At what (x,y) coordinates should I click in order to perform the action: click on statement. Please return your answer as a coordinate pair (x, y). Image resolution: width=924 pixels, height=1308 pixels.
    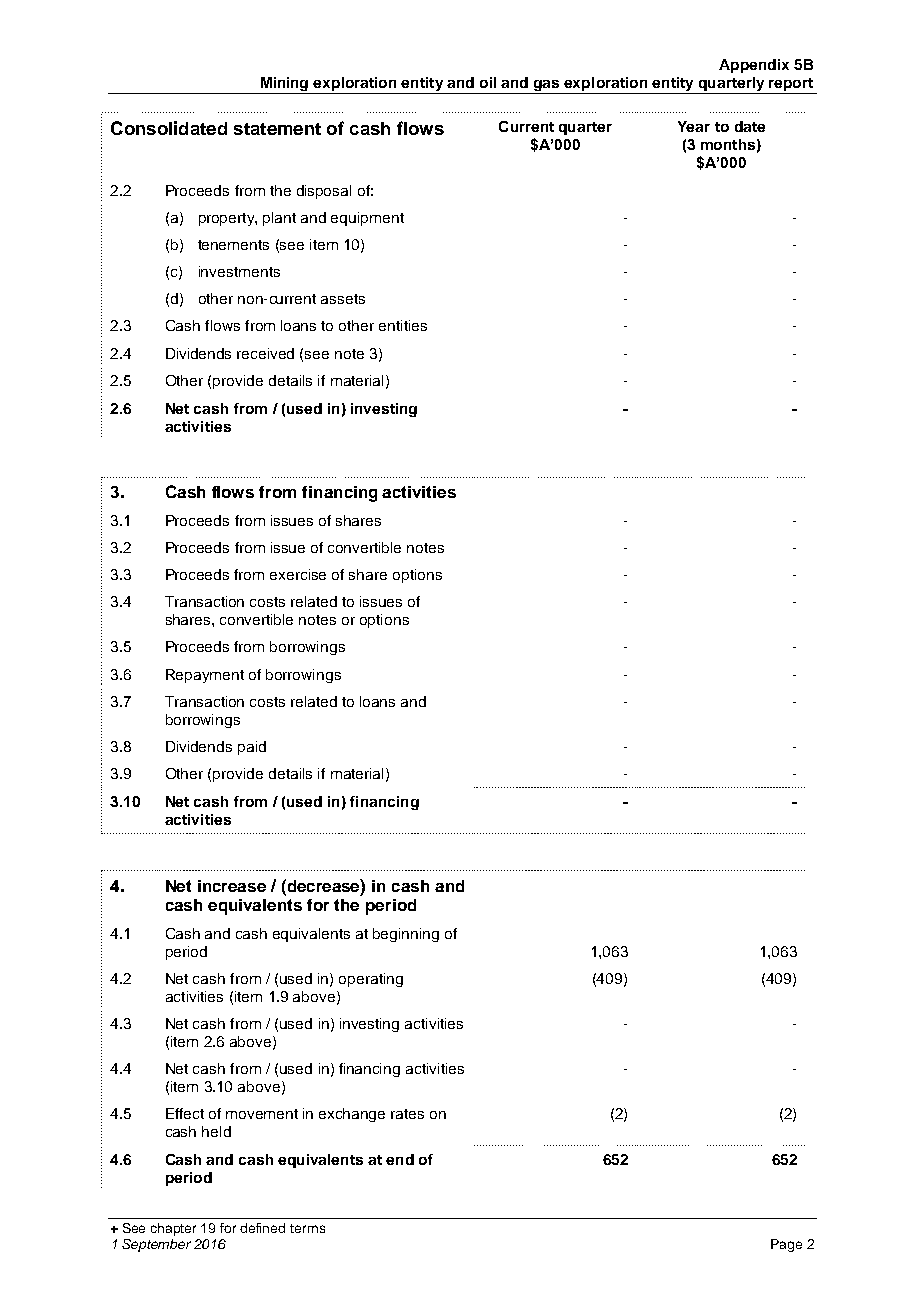
    Looking at the image, I should click on (277, 129).
